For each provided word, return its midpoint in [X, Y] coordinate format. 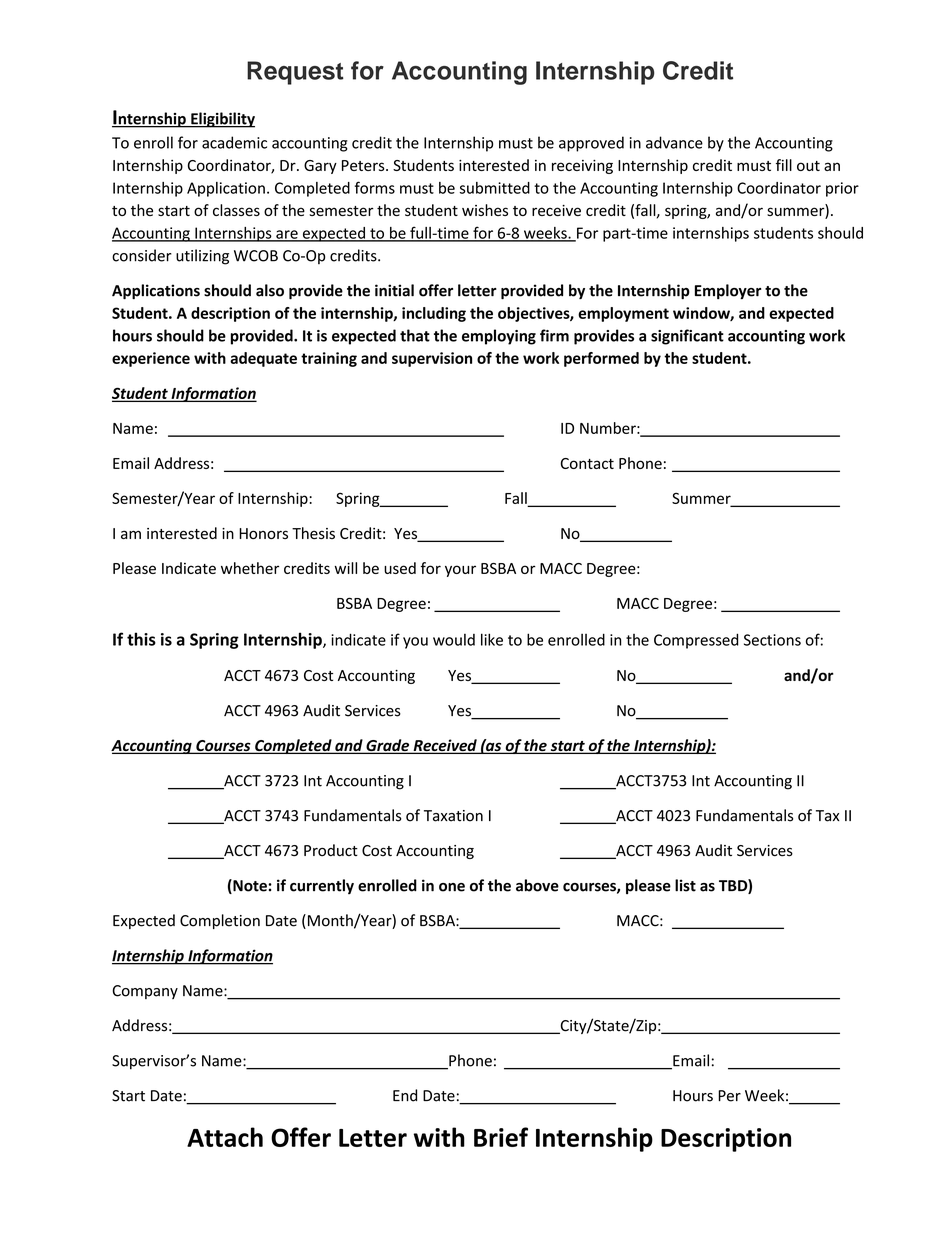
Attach [225, 1137]
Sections [772, 640]
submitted [495, 188]
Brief [501, 1137]
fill [784, 165]
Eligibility [222, 120]
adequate [263, 359]
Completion [220, 921]
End [405, 1095]
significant [687, 337]
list [685, 885]
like [492, 639]
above [537, 885]
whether [250, 568]
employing [499, 337]
